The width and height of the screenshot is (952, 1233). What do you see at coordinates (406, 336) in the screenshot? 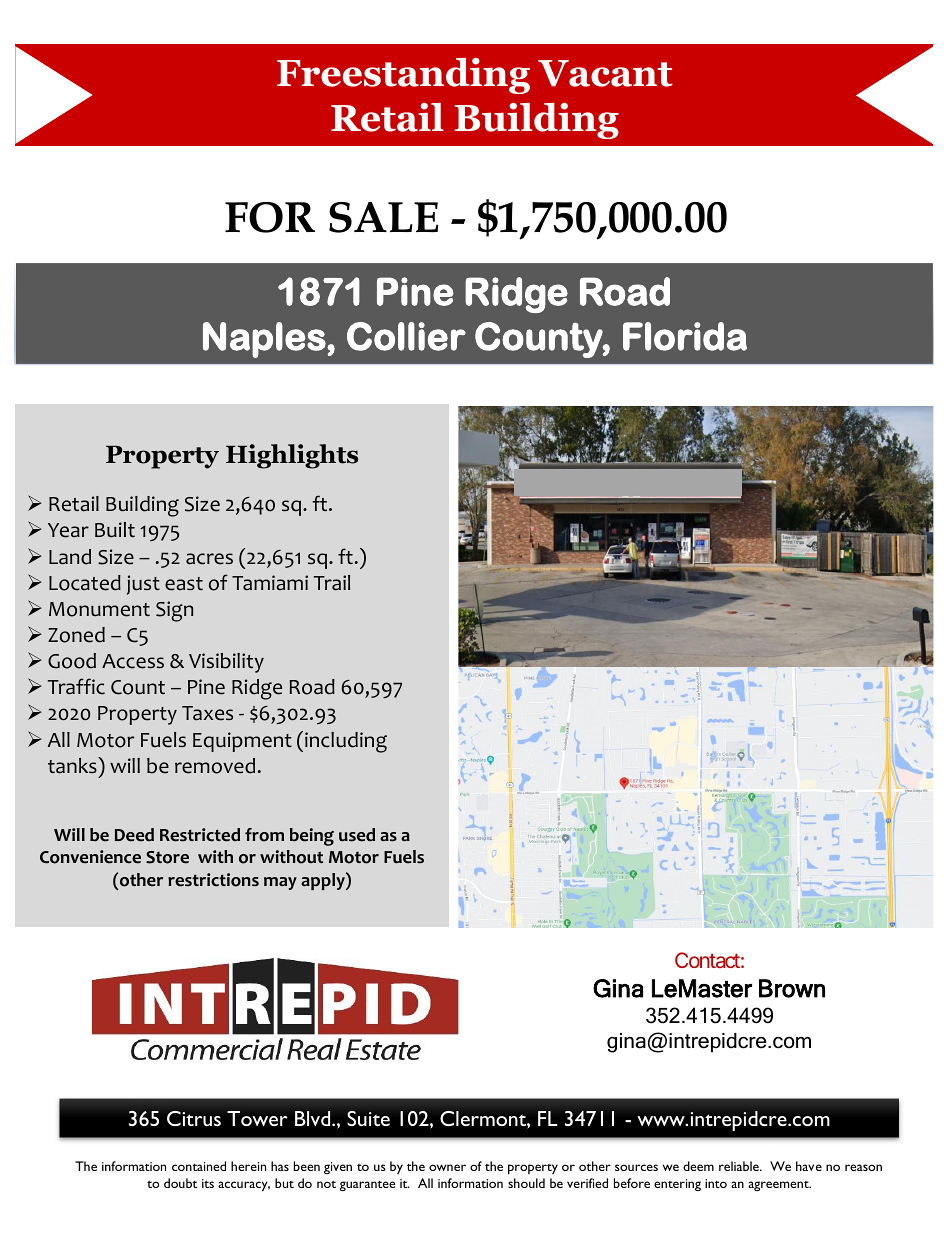
I see `Collier` at bounding box center [406, 336].
